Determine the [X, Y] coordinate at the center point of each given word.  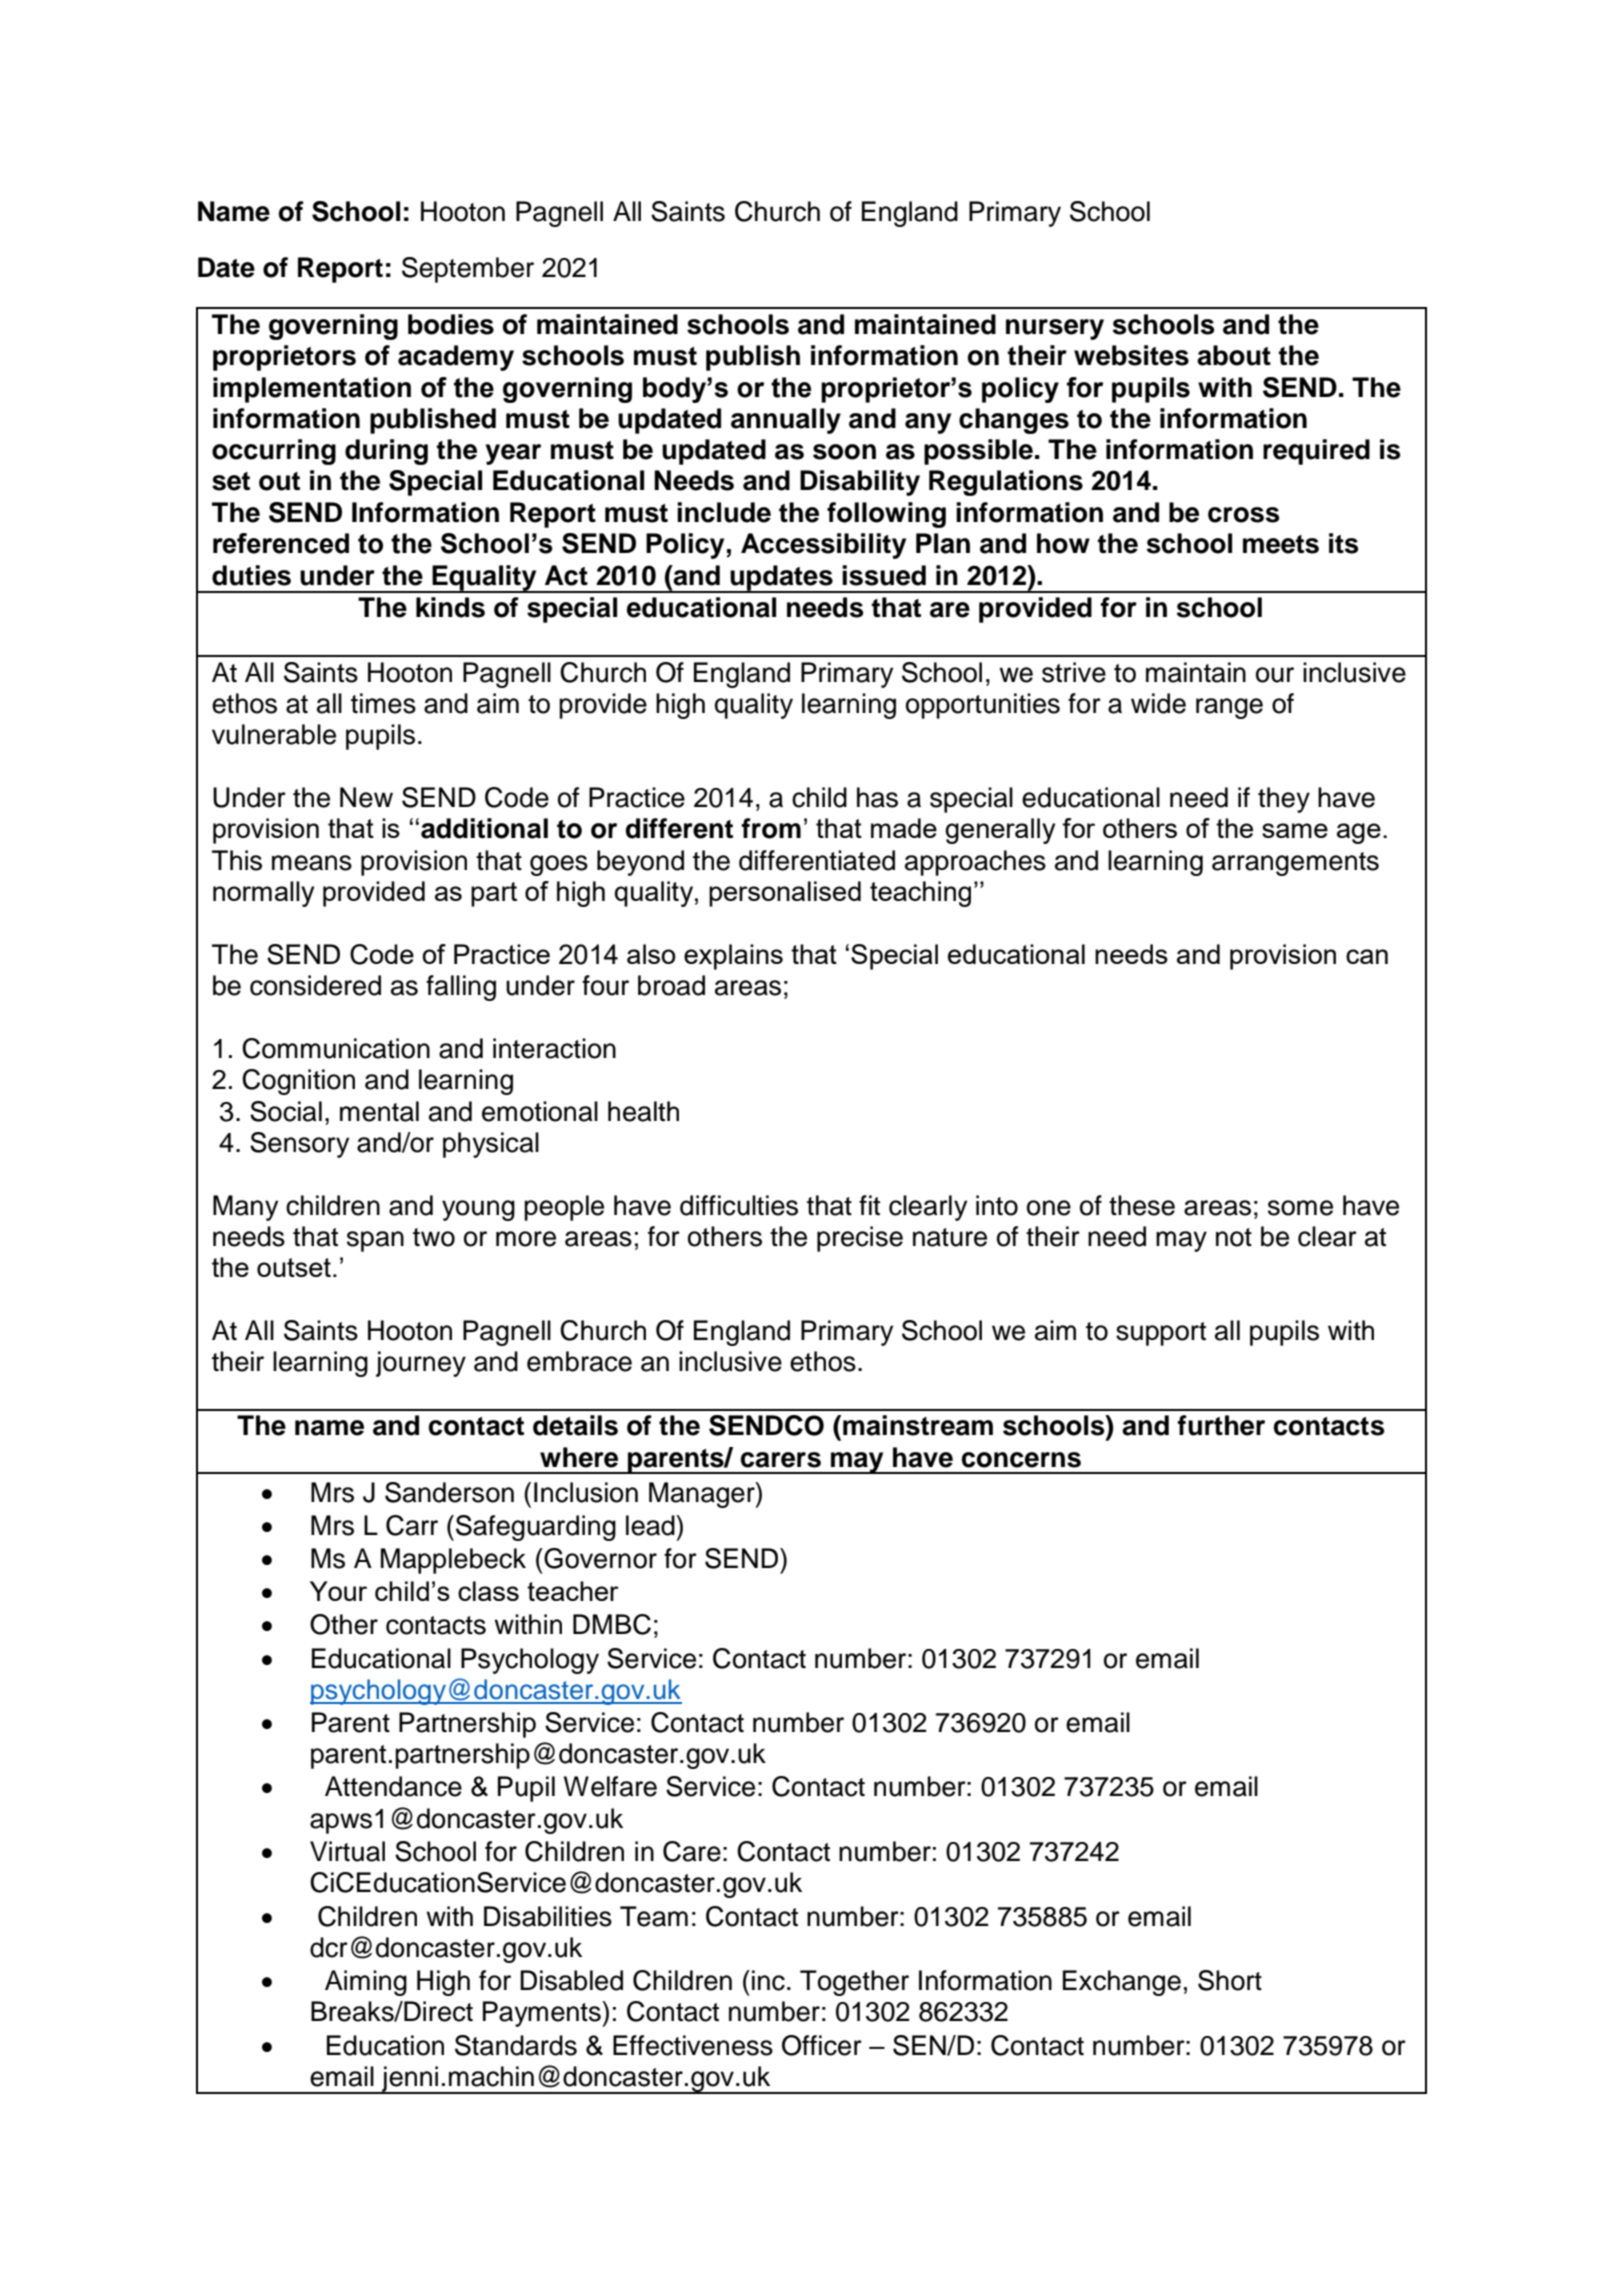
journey [421, 1364]
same [1295, 830]
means [312, 863]
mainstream [918, 1425]
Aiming [366, 1983]
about [1234, 355]
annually [786, 421]
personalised [785, 894]
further [1221, 1425]
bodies [451, 324]
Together [854, 1983]
